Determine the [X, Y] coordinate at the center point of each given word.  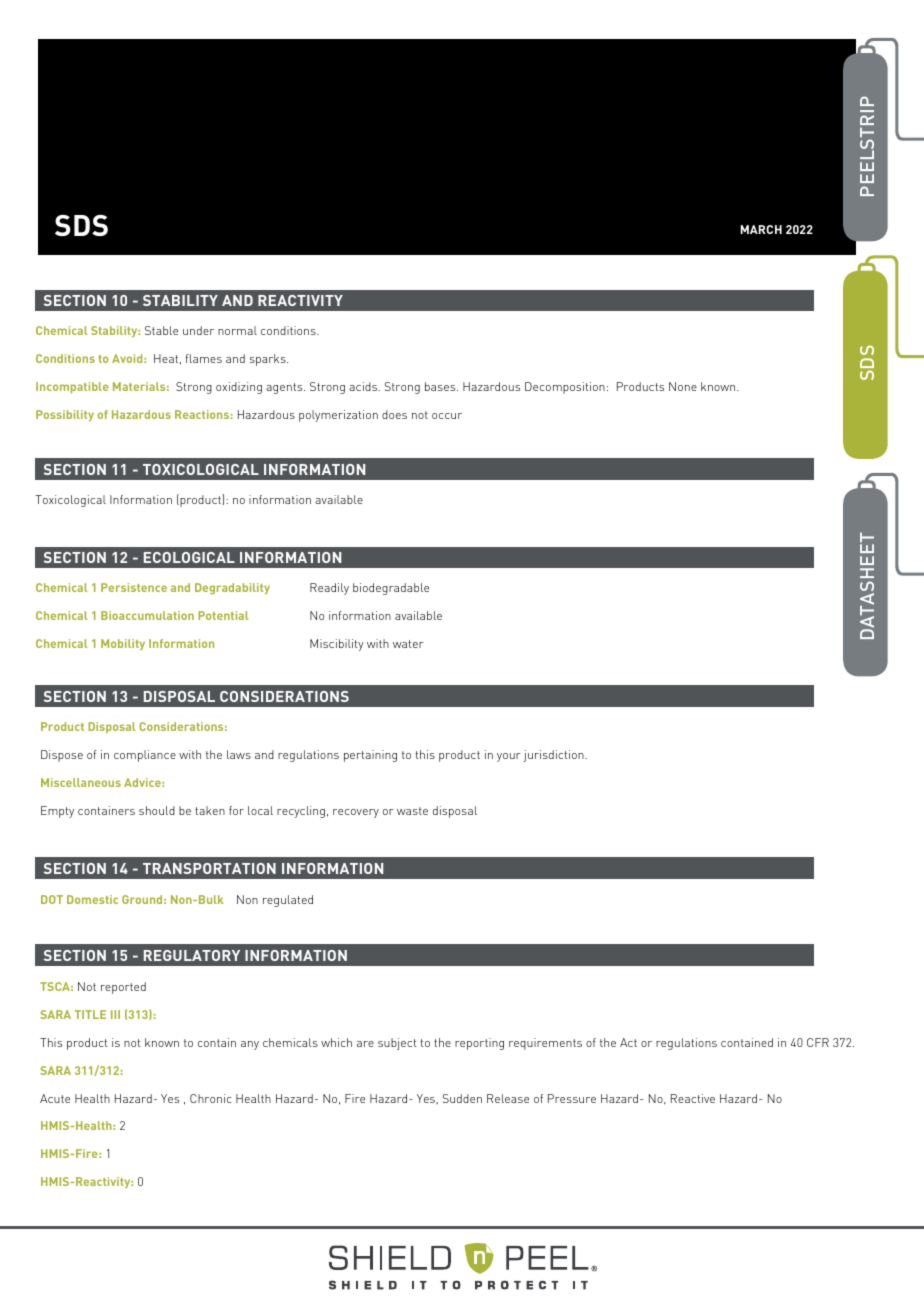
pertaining [370, 756]
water [408, 644]
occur [447, 416]
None [683, 386]
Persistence [134, 587]
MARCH [761, 229]
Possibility [65, 415]
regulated [288, 901]
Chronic [210, 1098]
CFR [818, 1042]
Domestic [92, 899]
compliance [145, 756]
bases [441, 386]
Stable [161, 330]
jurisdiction [554, 756]
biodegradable [391, 589]
